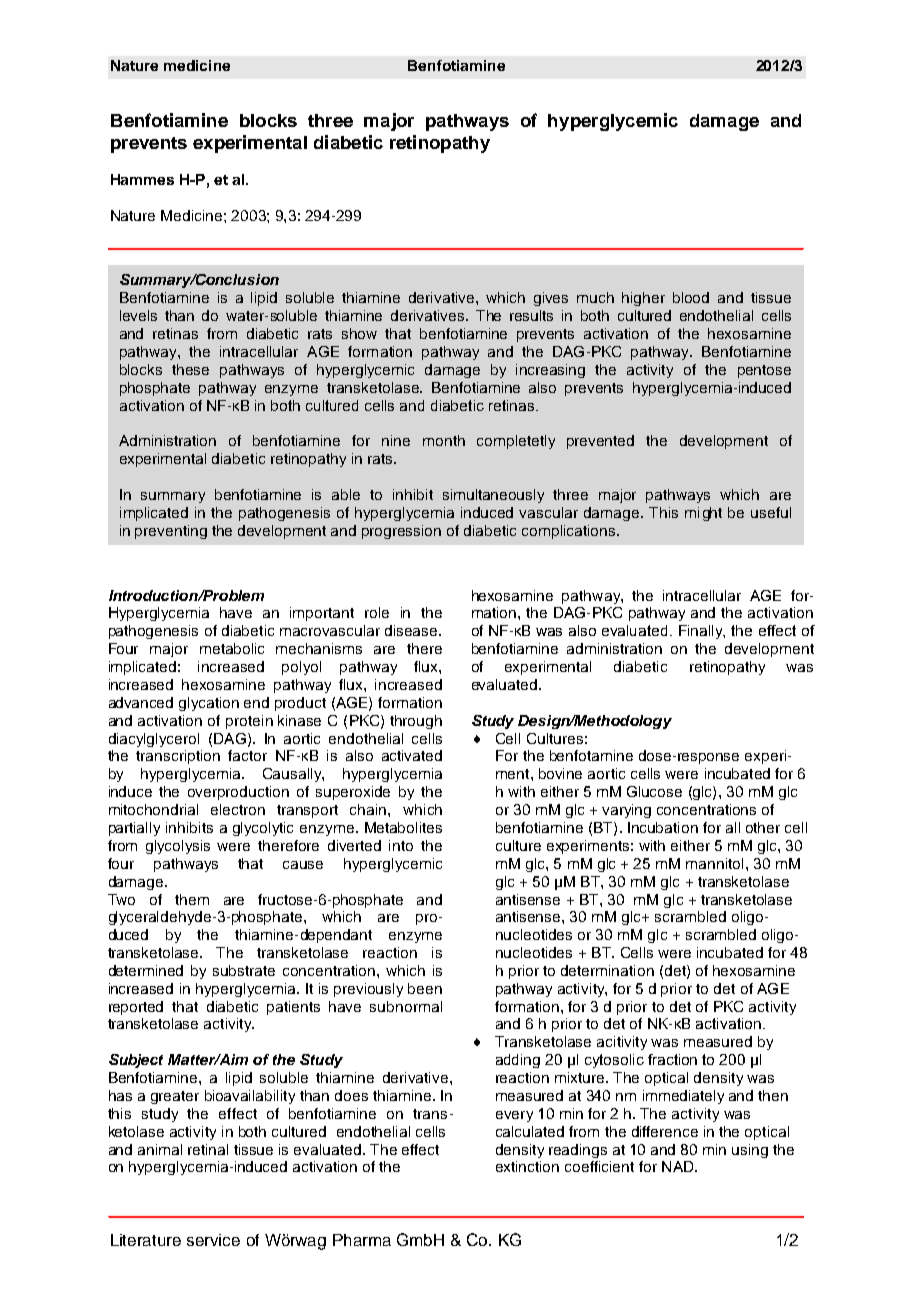 The height and width of the page is (1308, 924). I want to click on factor, so click(247, 755).
